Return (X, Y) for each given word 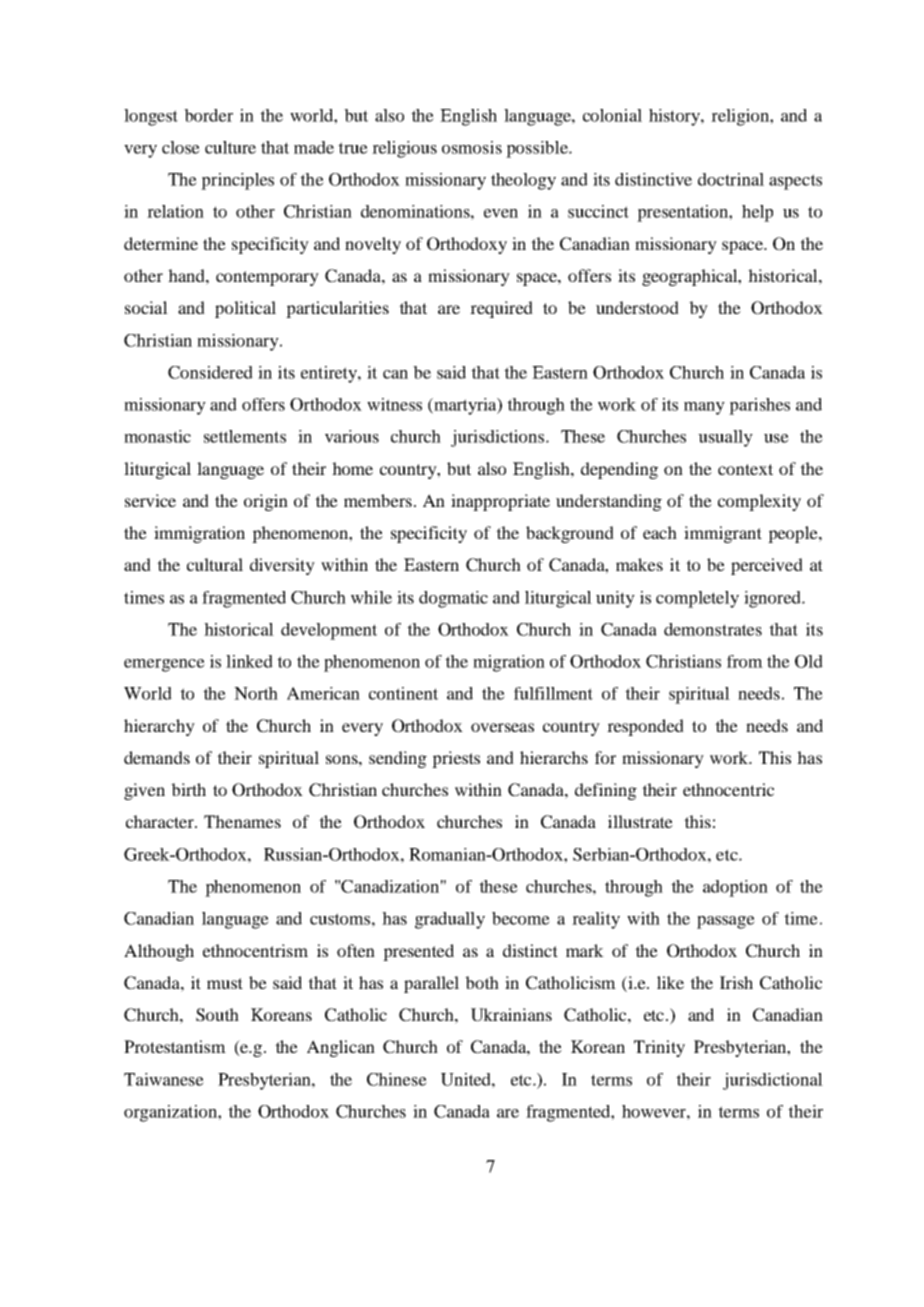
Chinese (397, 1079)
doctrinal (731, 179)
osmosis (472, 147)
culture (230, 147)
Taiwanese (164, 1079)
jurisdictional (773, 1081)
